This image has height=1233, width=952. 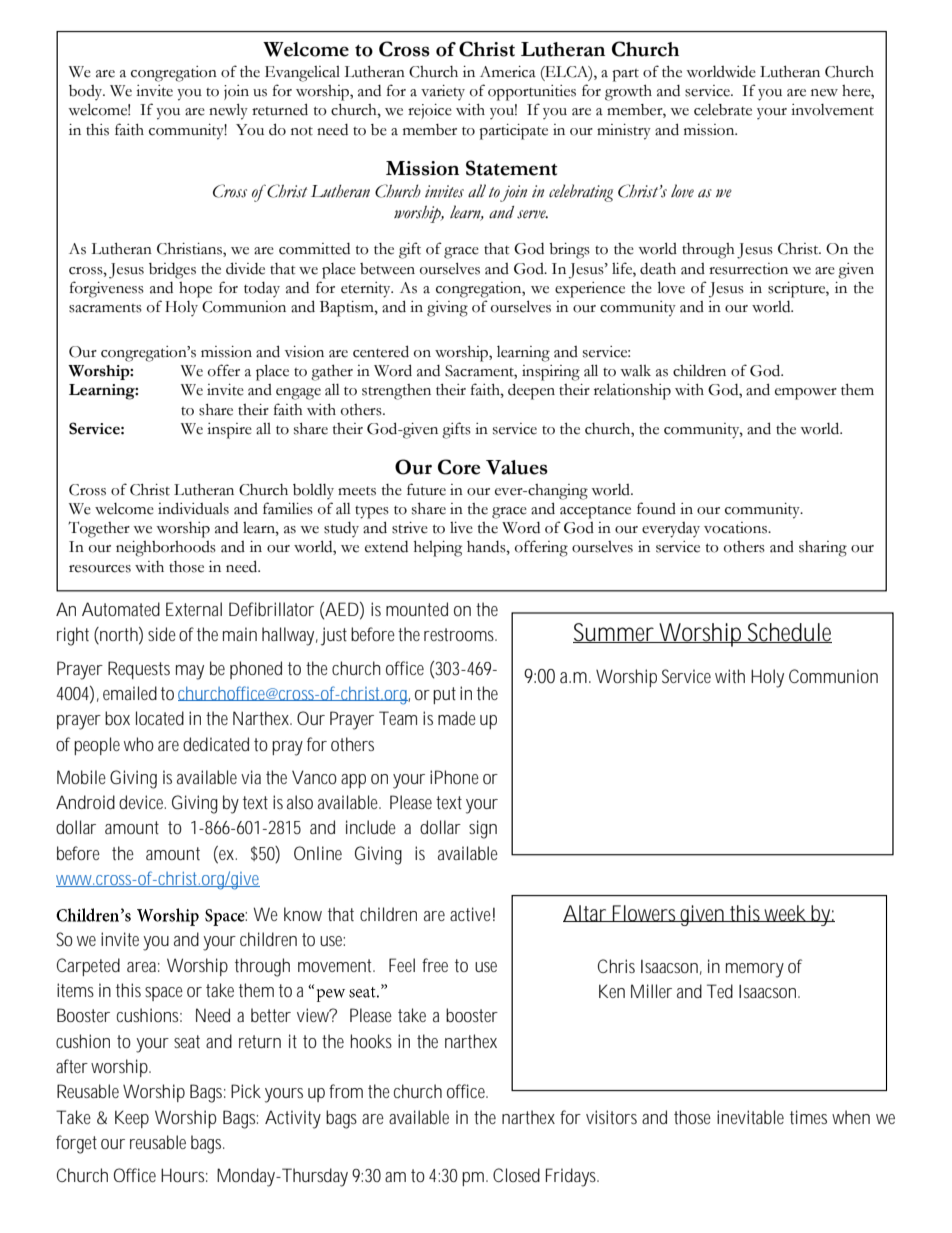 I want to click on celebrate, so click(x=723, y=110).
